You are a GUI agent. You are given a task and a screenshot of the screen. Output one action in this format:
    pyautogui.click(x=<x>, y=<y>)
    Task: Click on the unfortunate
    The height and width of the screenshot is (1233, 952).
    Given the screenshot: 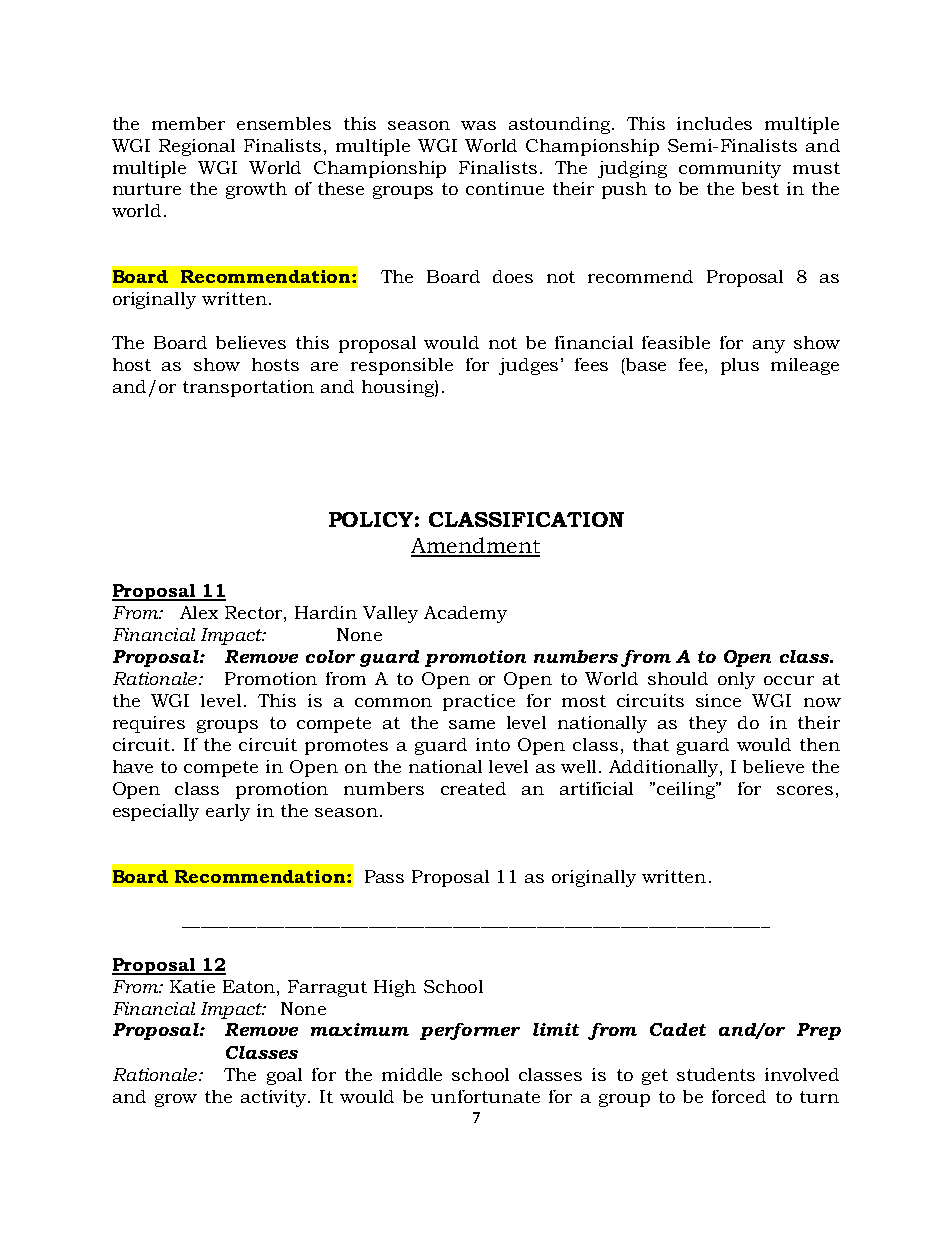 What is the action you would take?
    pyautogui.click(x=485, y=1096)
